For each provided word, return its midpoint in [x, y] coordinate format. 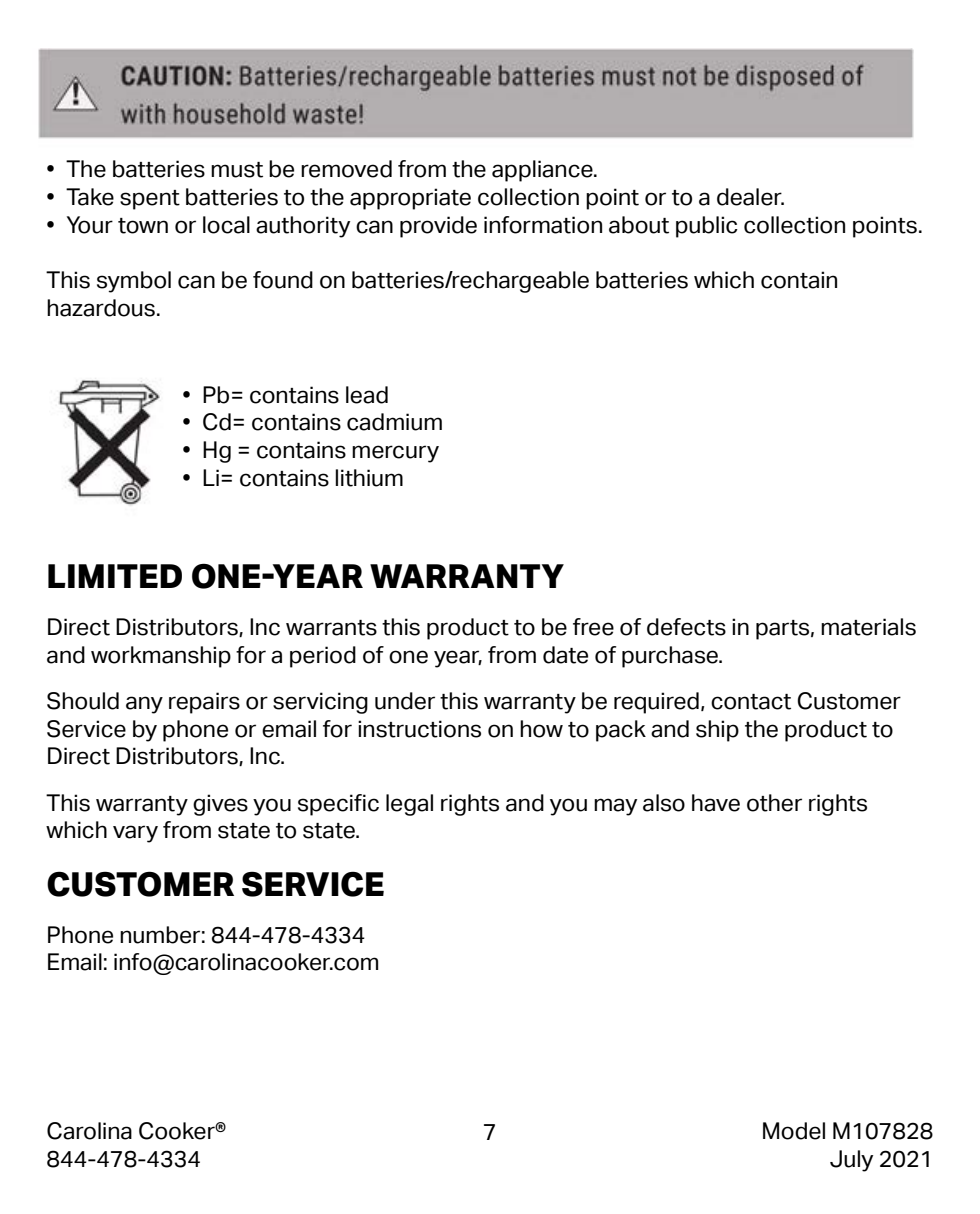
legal [409, 805]
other [774, 803]
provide [438, 227]
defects [686, 627]
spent [150, 200]
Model [794, 1131]
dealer [750, 197]
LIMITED [115, 576]
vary [135, 834]
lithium [369, 478]
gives [220, 805]
